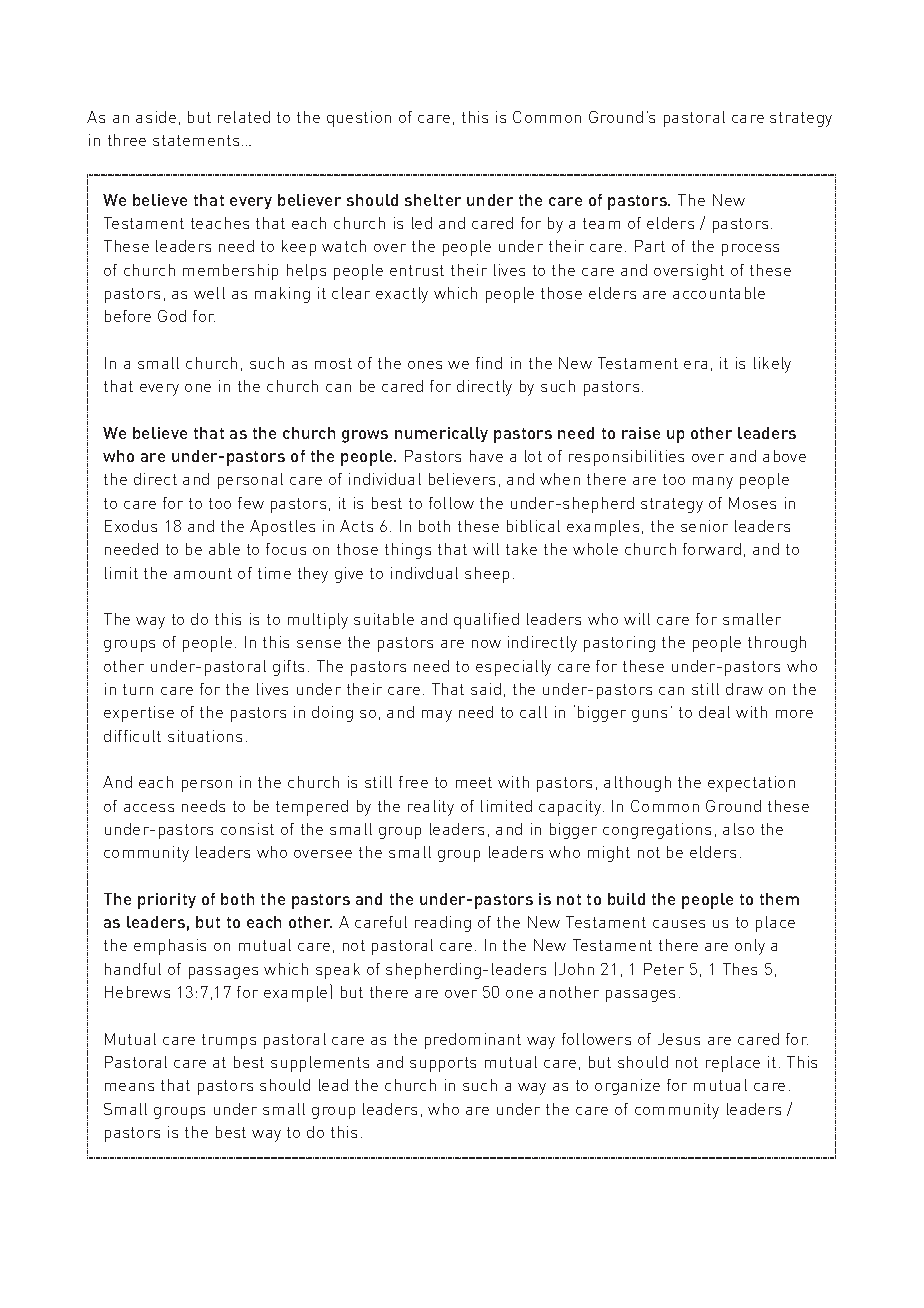 Image resolution: width=924 pixels, height=1308 pixels. What do you see at coordinates (229, 1041) in the page?
I see `trumps` at bounding box center [229, 1041].
